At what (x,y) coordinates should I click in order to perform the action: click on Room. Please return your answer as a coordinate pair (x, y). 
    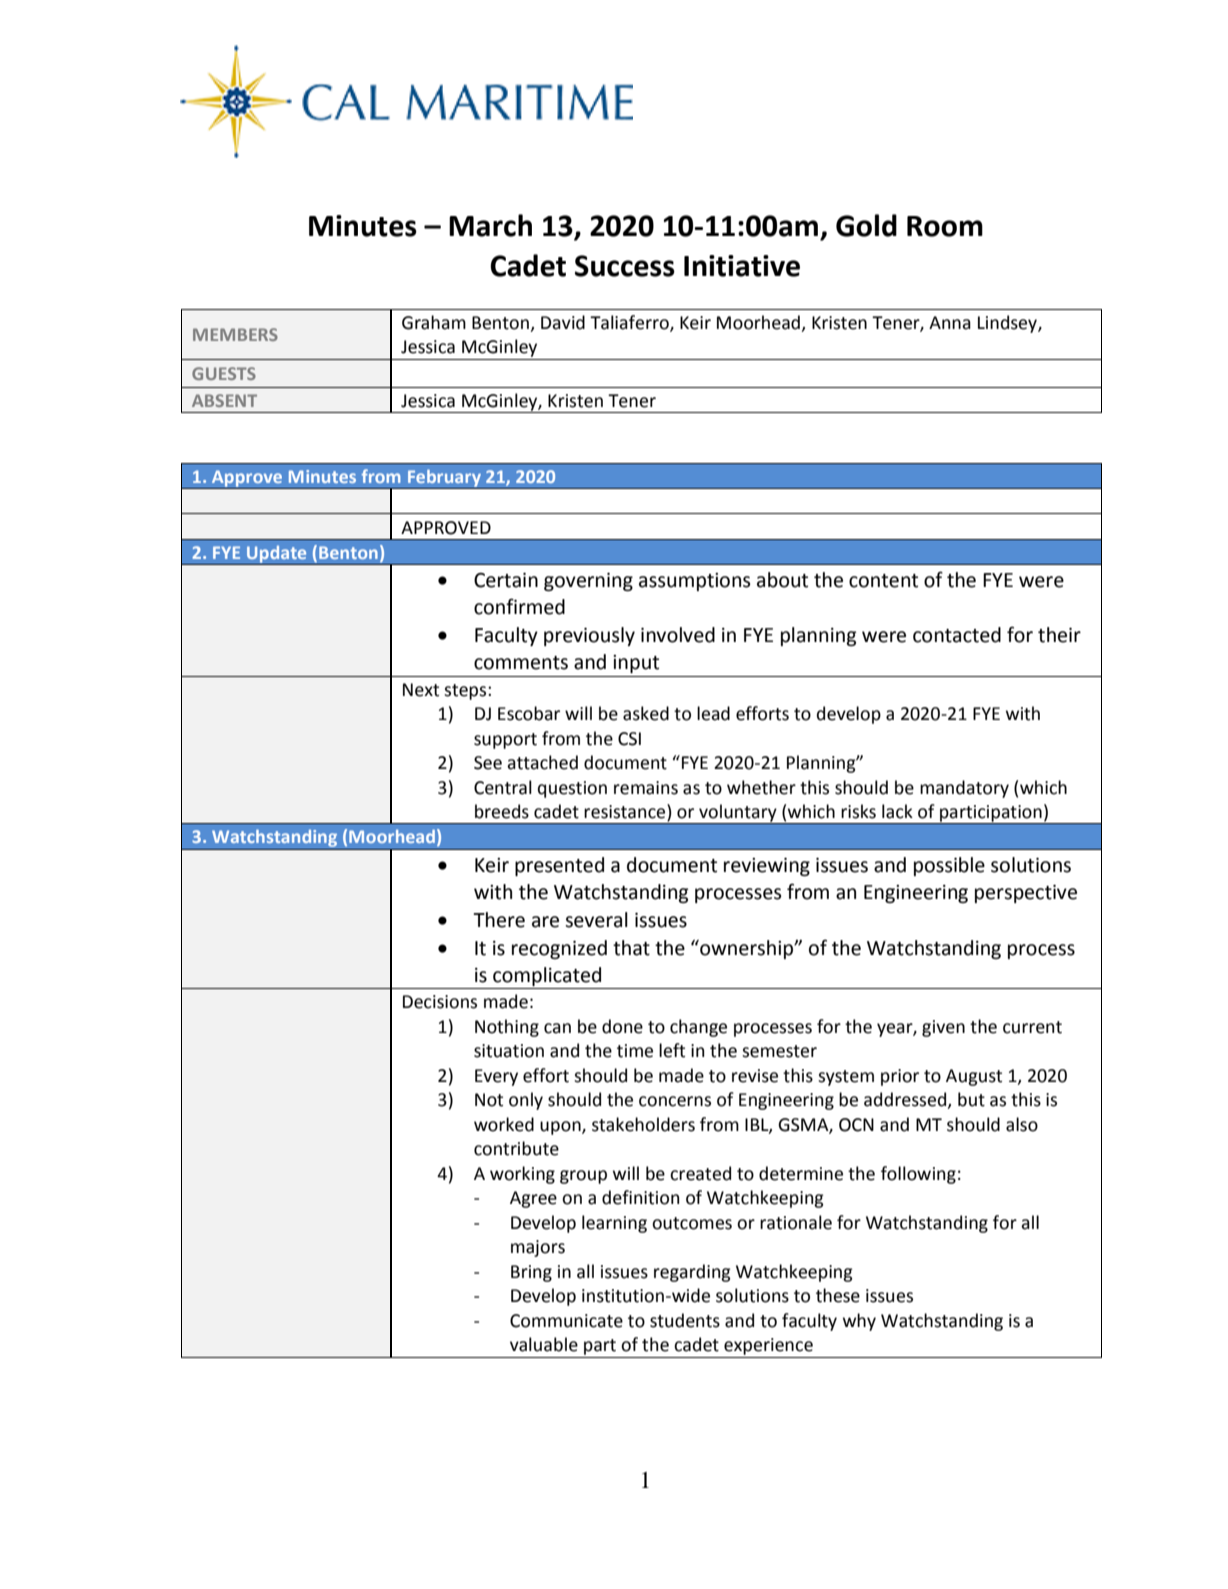
    Looking at the image, I should click on (945, 226).
